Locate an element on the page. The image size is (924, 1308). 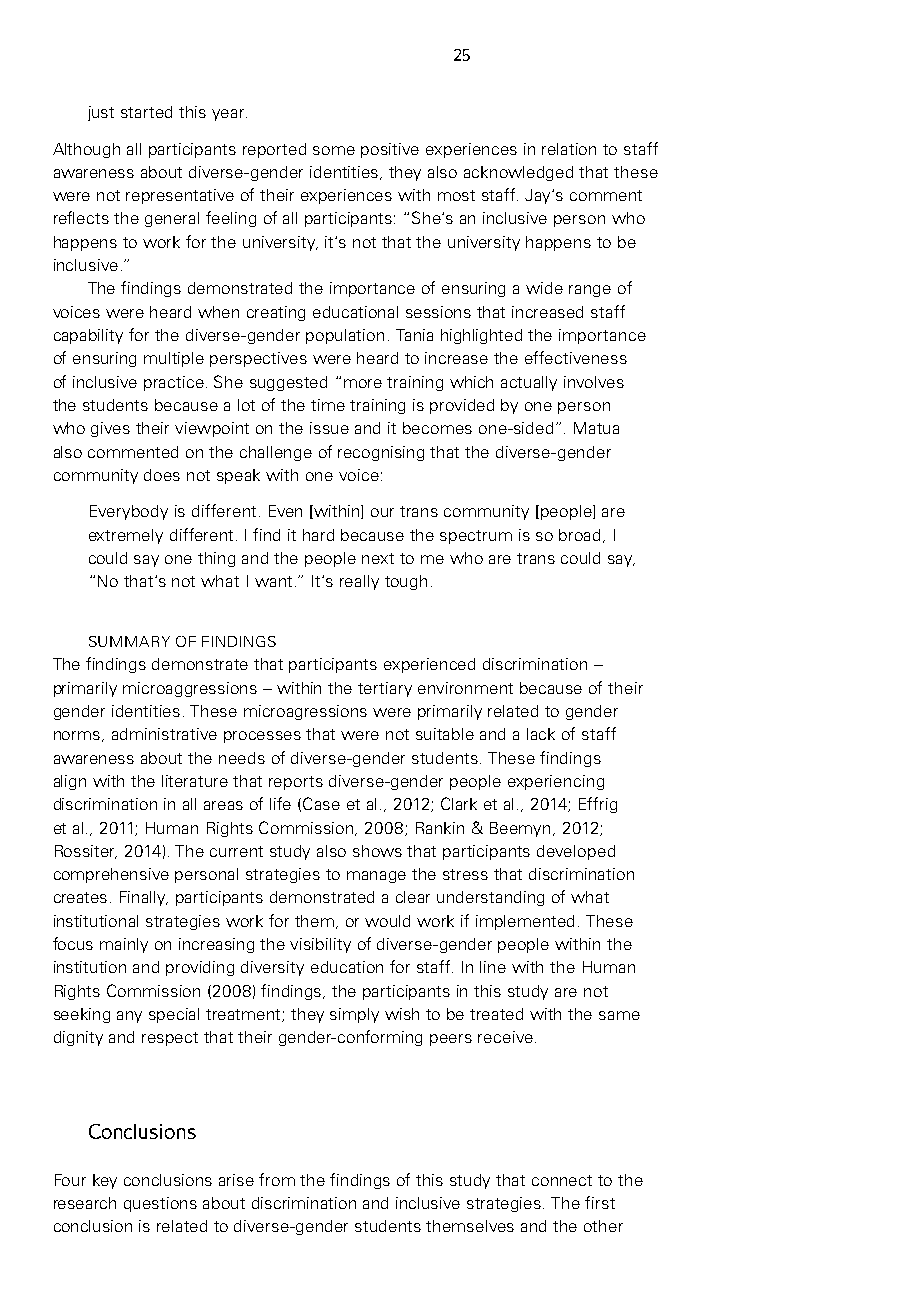
actually is located at coordinates (529, 383).
